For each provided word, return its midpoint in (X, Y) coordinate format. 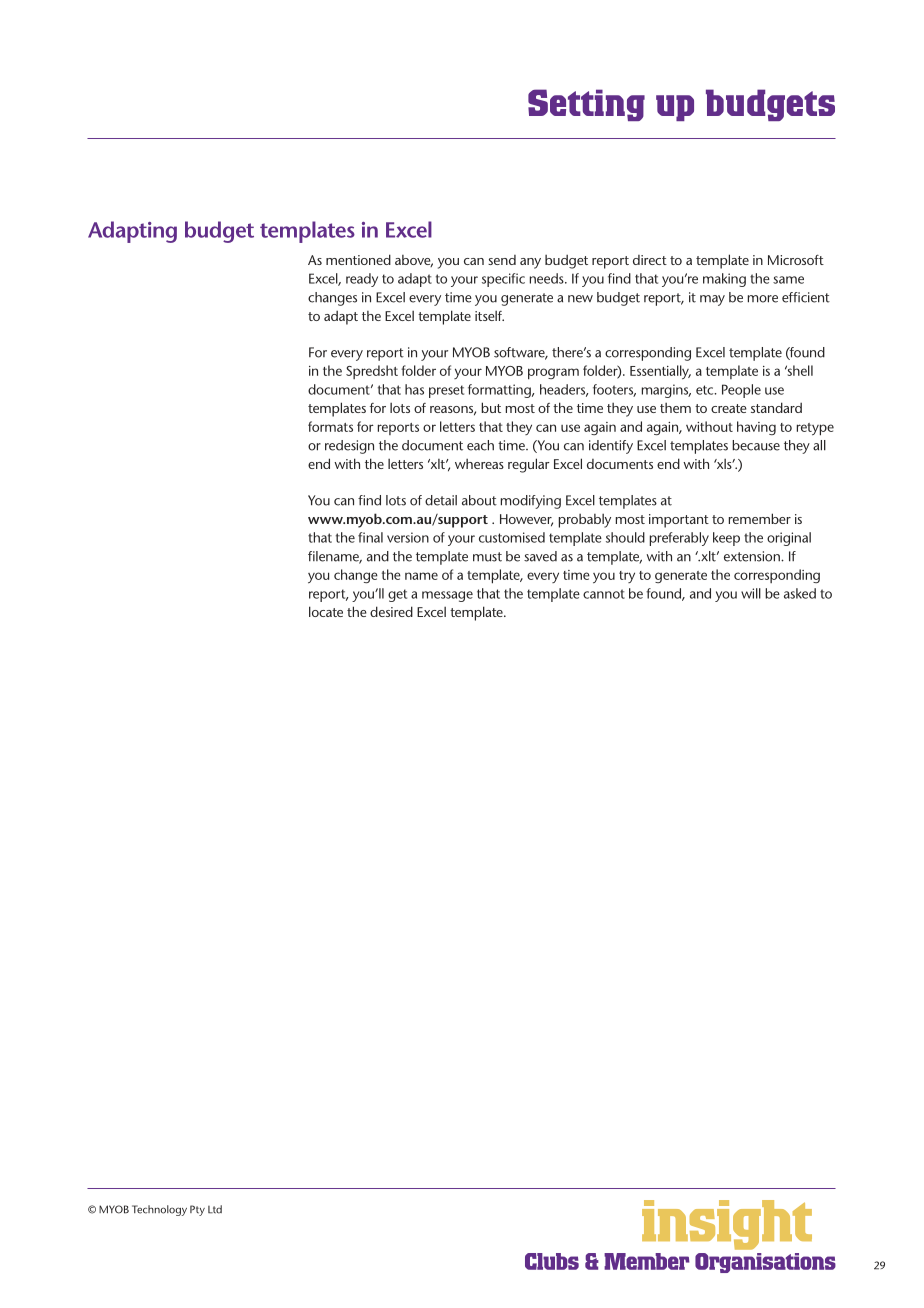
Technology (159, 1210)
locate (326, 611)
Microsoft (796, 259)
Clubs (552, 1261)
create (729, 408)
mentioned (358, 259)
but (491, 407)
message (447, 596)
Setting (586, 105)
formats (330, 426)
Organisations (765, 1263)
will (751, 593)
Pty (197, 1210)
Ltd (215, 1209)
